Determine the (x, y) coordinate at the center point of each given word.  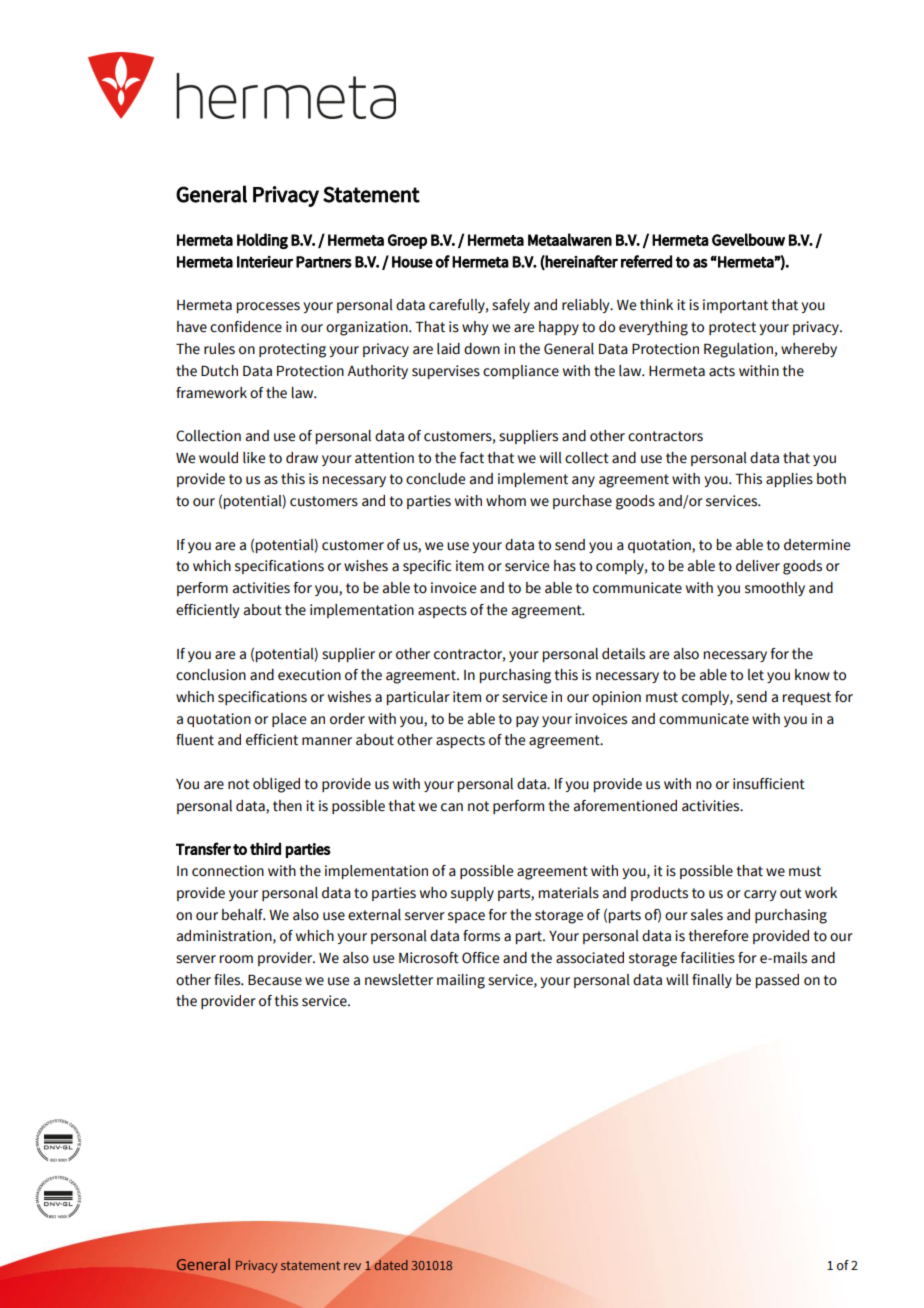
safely (511, 306)
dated (391, 1265)
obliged (276, 785)
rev (352, 1266)
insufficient (769, 784)
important (735, 306)
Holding (262, 241)
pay (527, 721)
